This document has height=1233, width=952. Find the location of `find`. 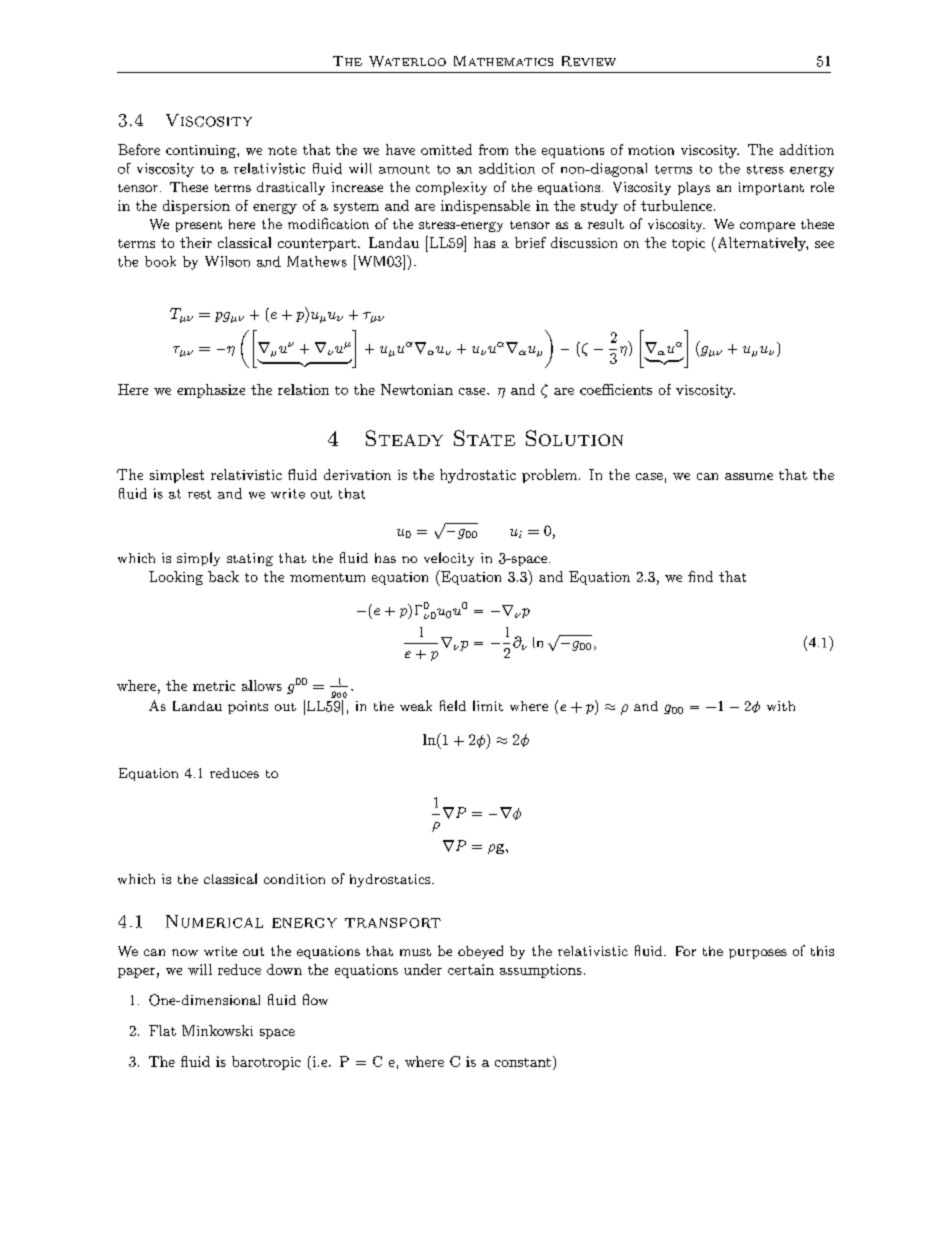

find is located at coordinates (700, 576).
